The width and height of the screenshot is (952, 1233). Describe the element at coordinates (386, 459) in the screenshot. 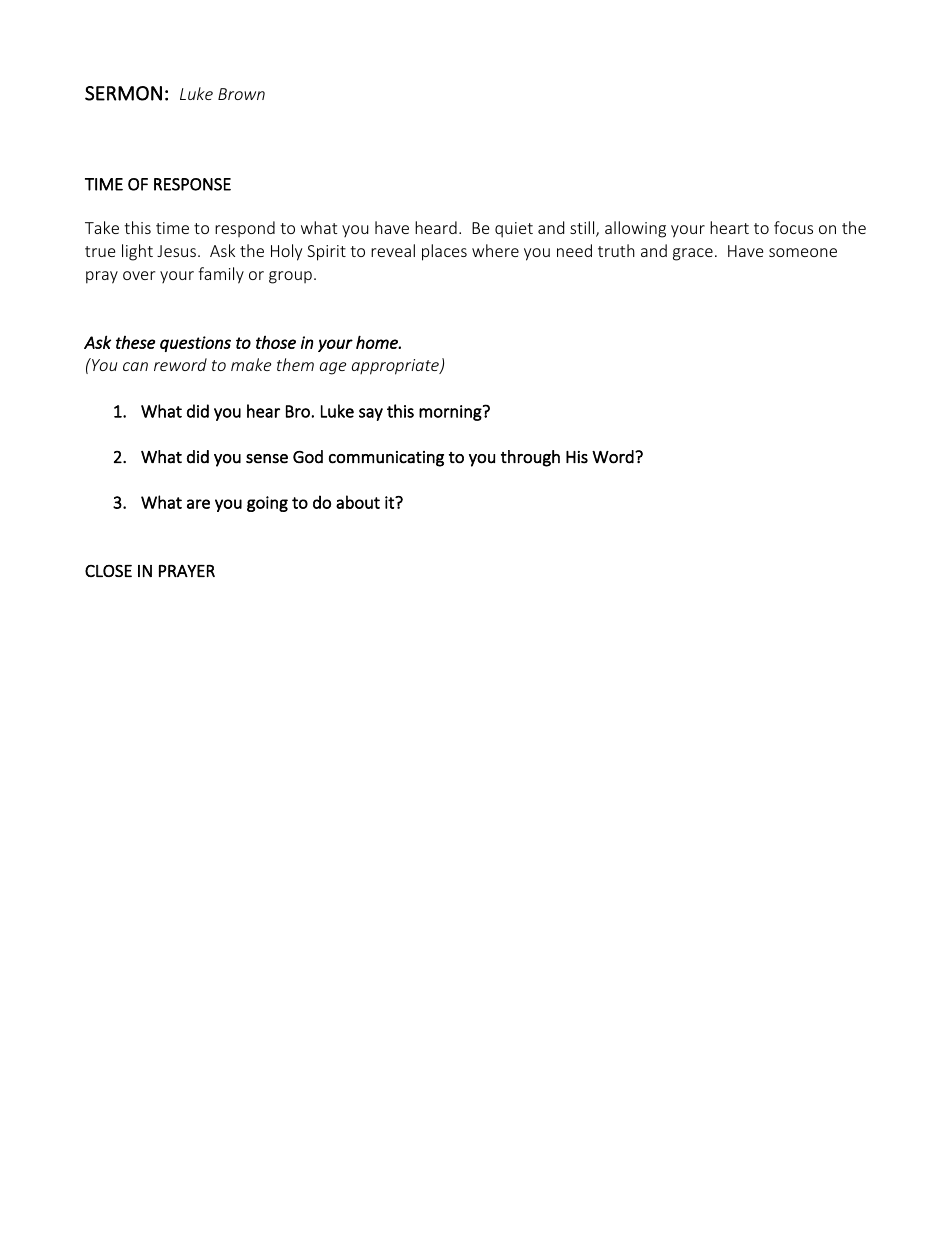

I see `communicating` at that location.
